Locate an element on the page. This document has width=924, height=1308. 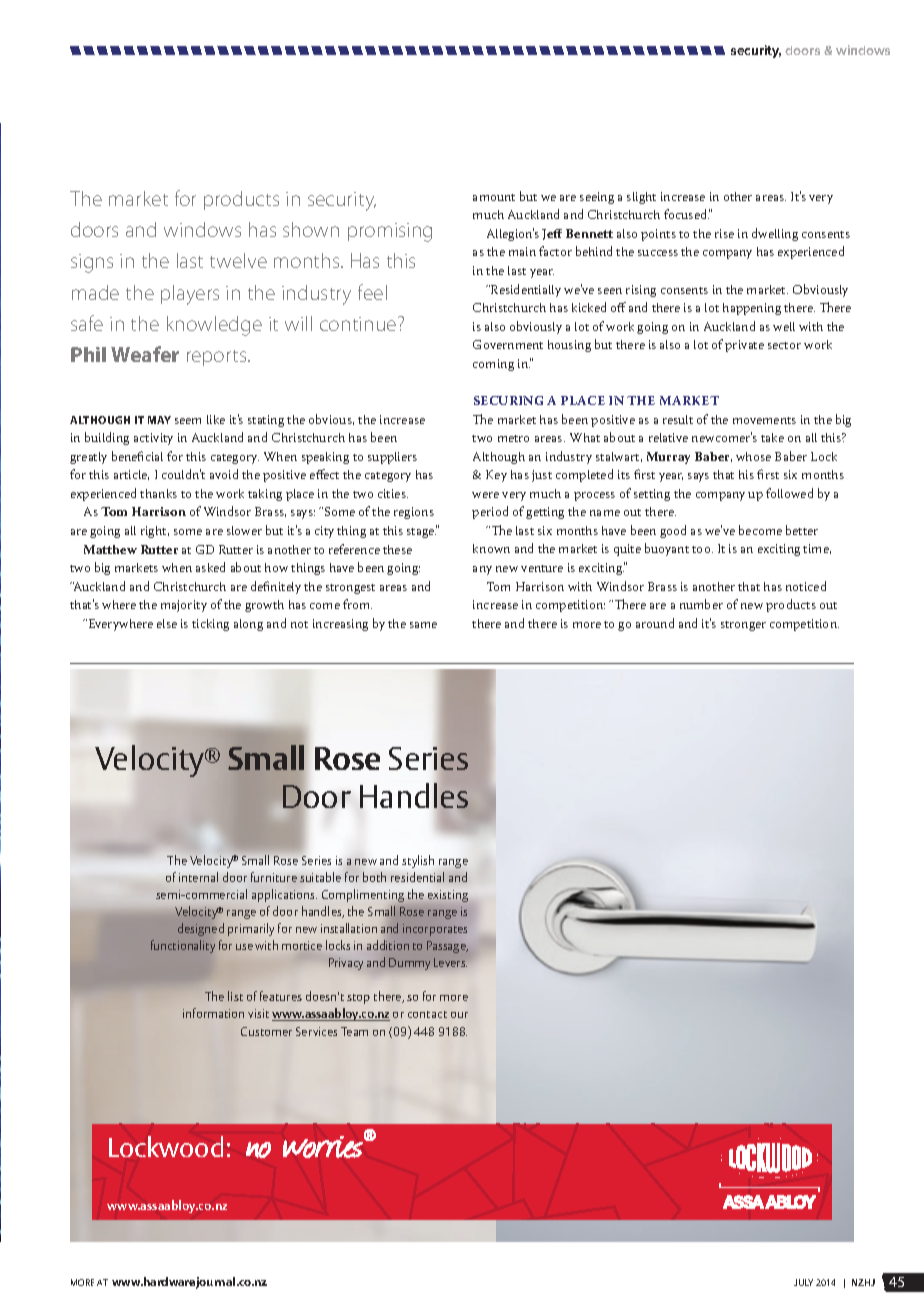
stronger is located at coordinates (743, 626).
